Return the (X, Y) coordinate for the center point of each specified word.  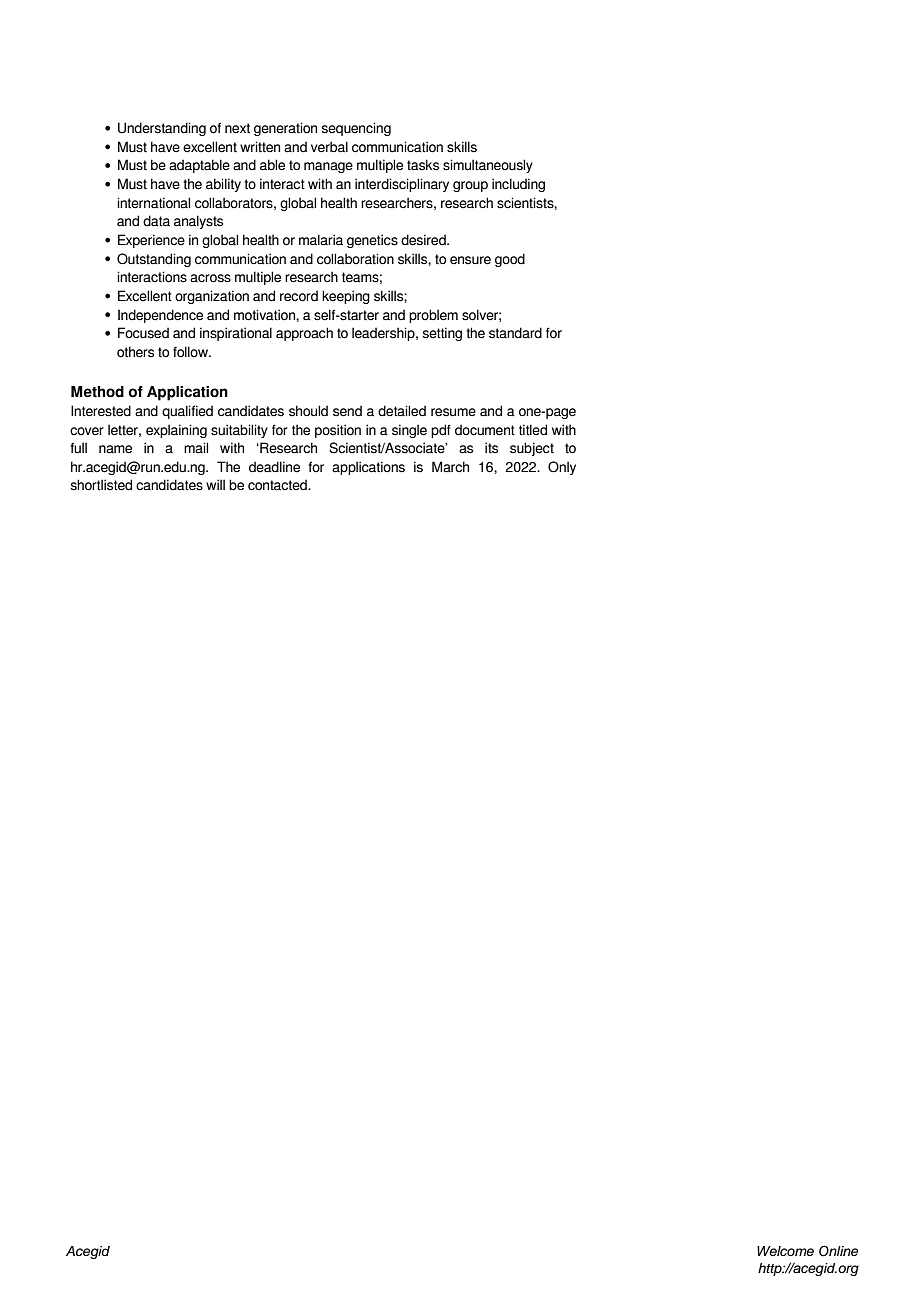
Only (562, 468)
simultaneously (488, 166)
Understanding (162, 129)
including (518, 185)
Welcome (785, 1251)
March (450, 466)
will (215, 484)
